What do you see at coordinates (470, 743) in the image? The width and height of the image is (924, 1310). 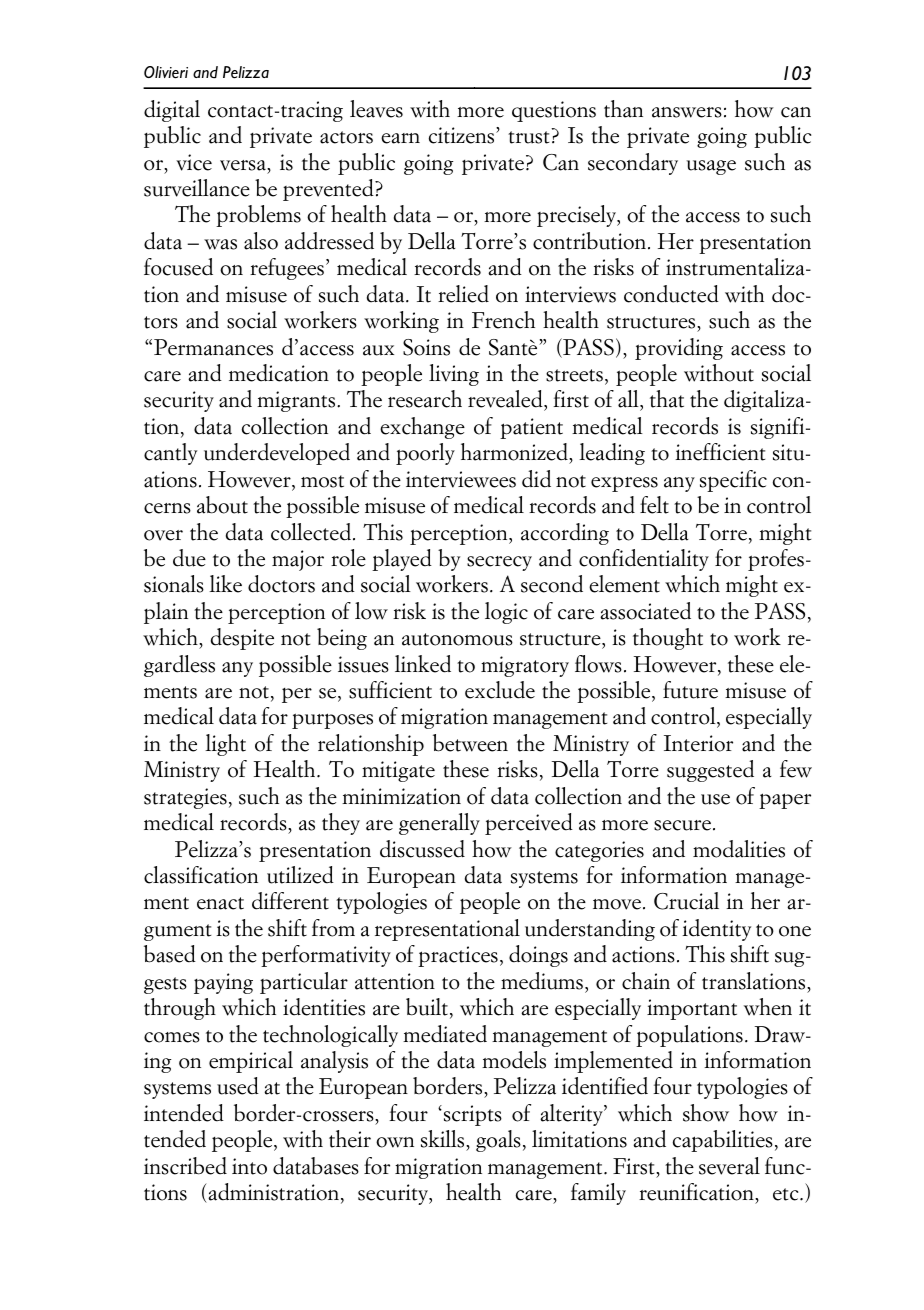 I see `between` at bounding box center [470, 743].
